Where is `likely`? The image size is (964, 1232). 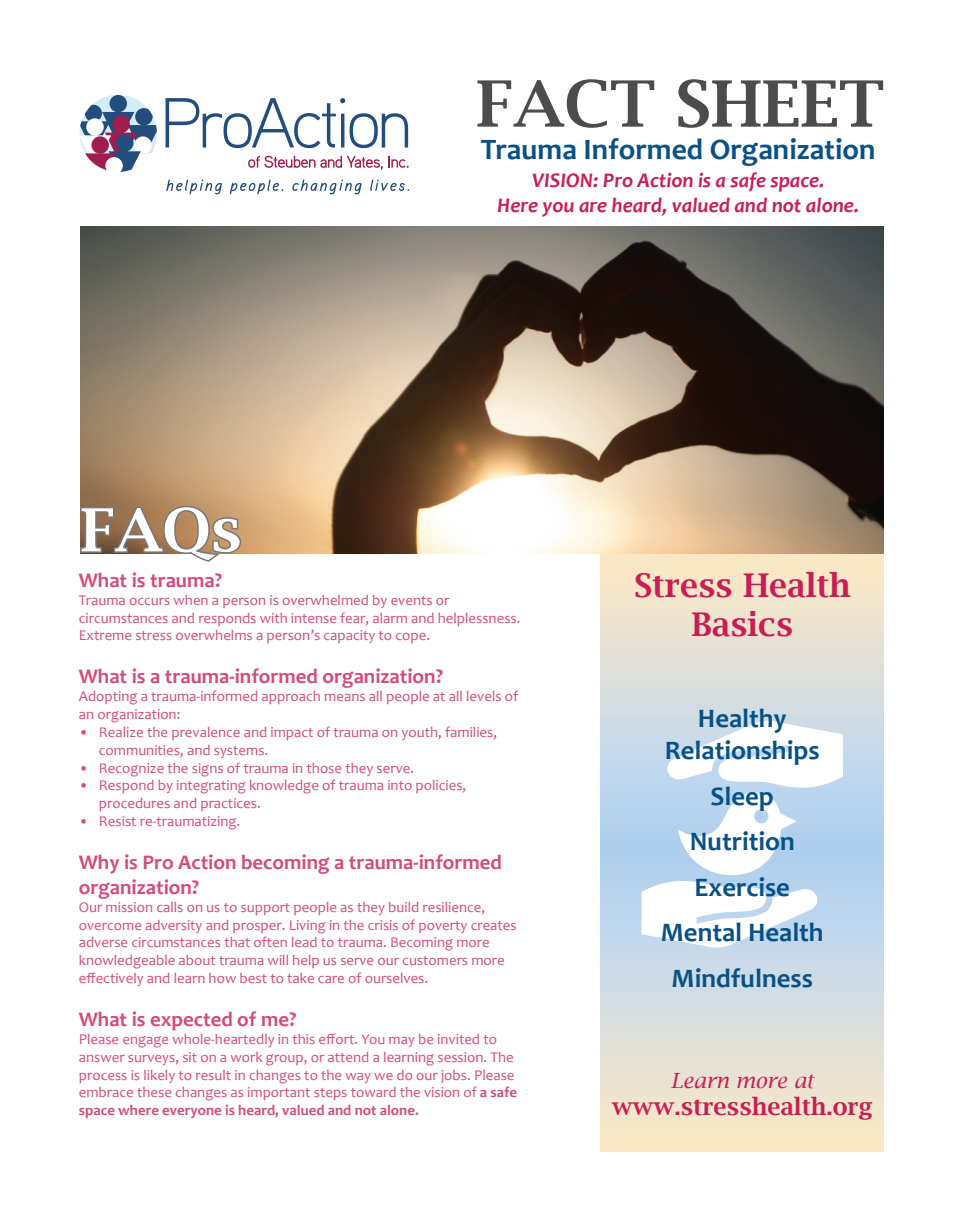
likely is located at coordinates (159, 1076).
